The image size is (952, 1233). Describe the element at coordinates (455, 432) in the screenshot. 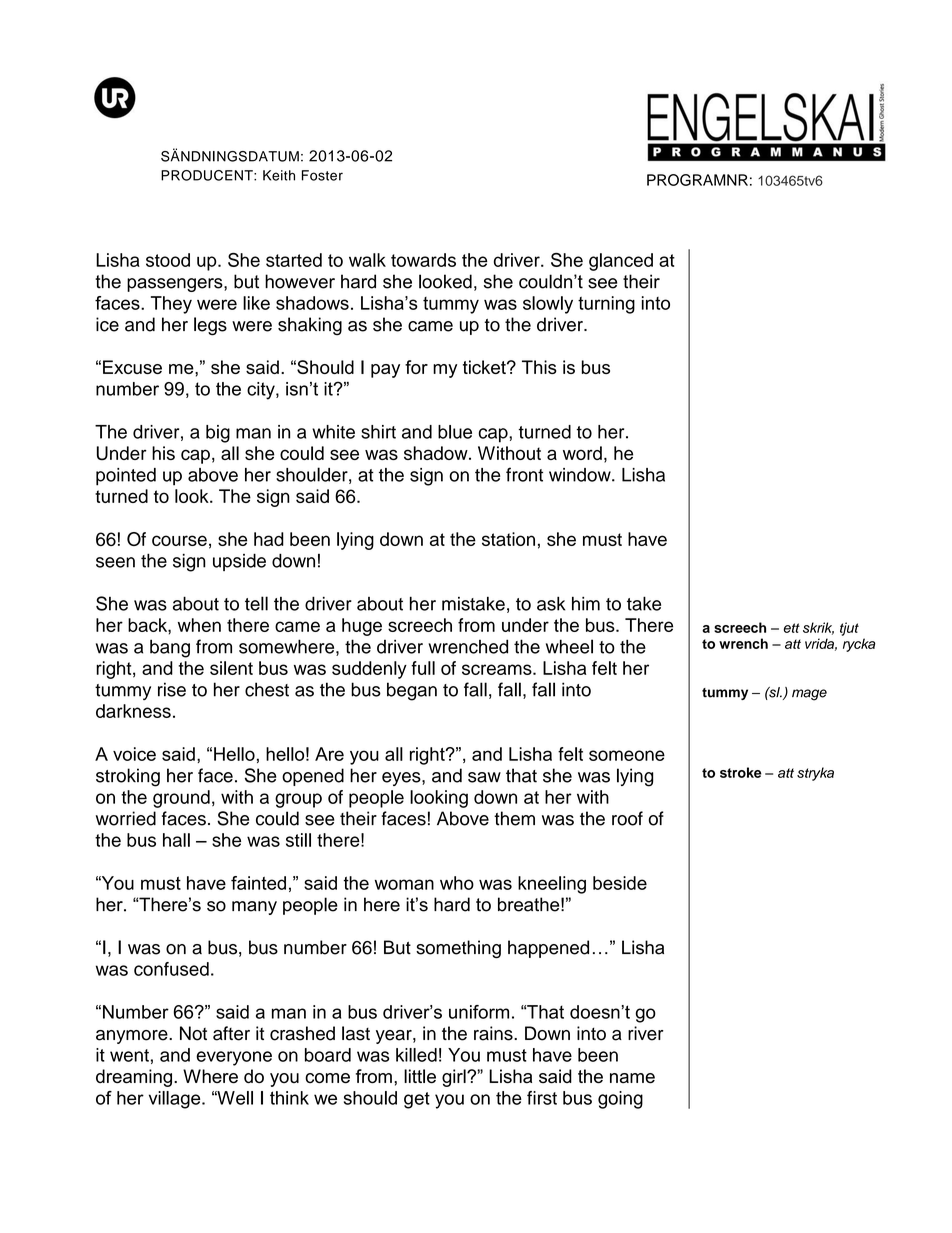

I see `blue` at that location.
